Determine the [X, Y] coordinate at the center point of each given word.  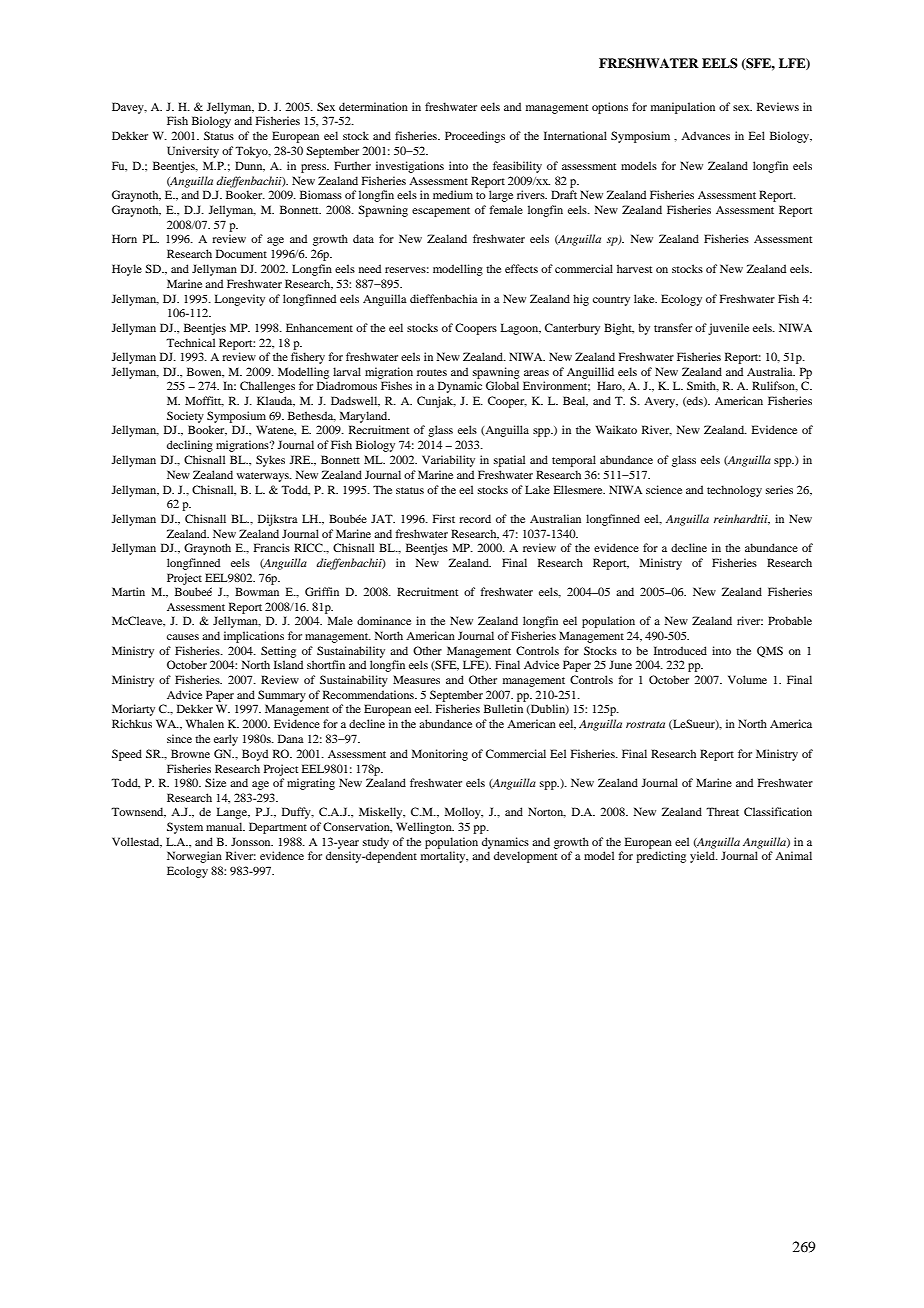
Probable [790, 620]
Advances [705, 135]
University [193, 152]
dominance [384, 620]
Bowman [257, 591]
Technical [190, 342]
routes [432, 372]
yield [703, 857]
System [185, 828]
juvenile [728, 329]
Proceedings [475, 137]
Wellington [425, 828]
